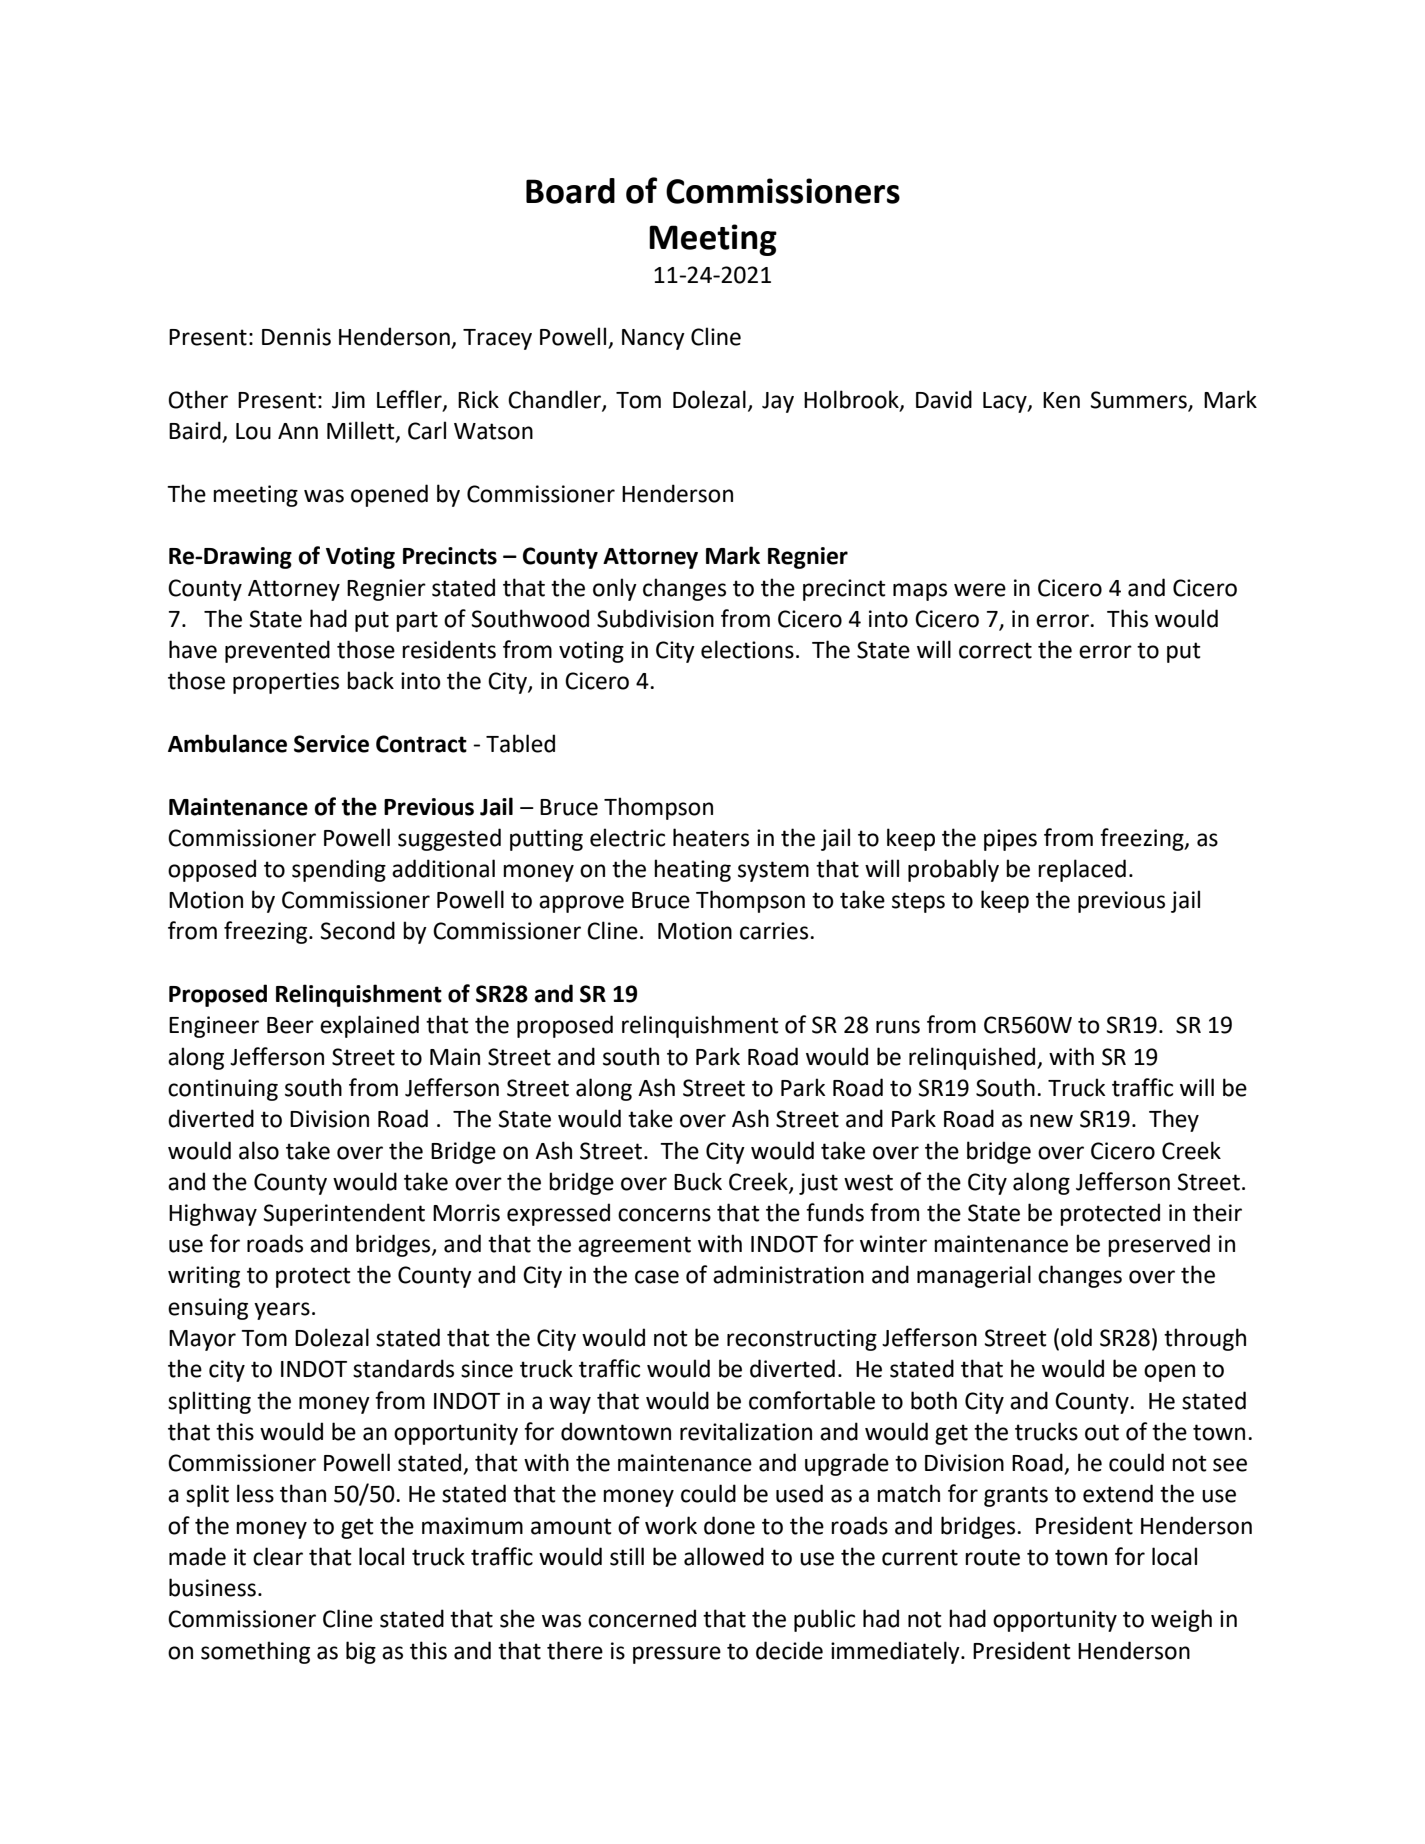  What do you see at coordinates (657, 1277) in the screenshot?
I see `case` at bounding box center [657, 1277].
